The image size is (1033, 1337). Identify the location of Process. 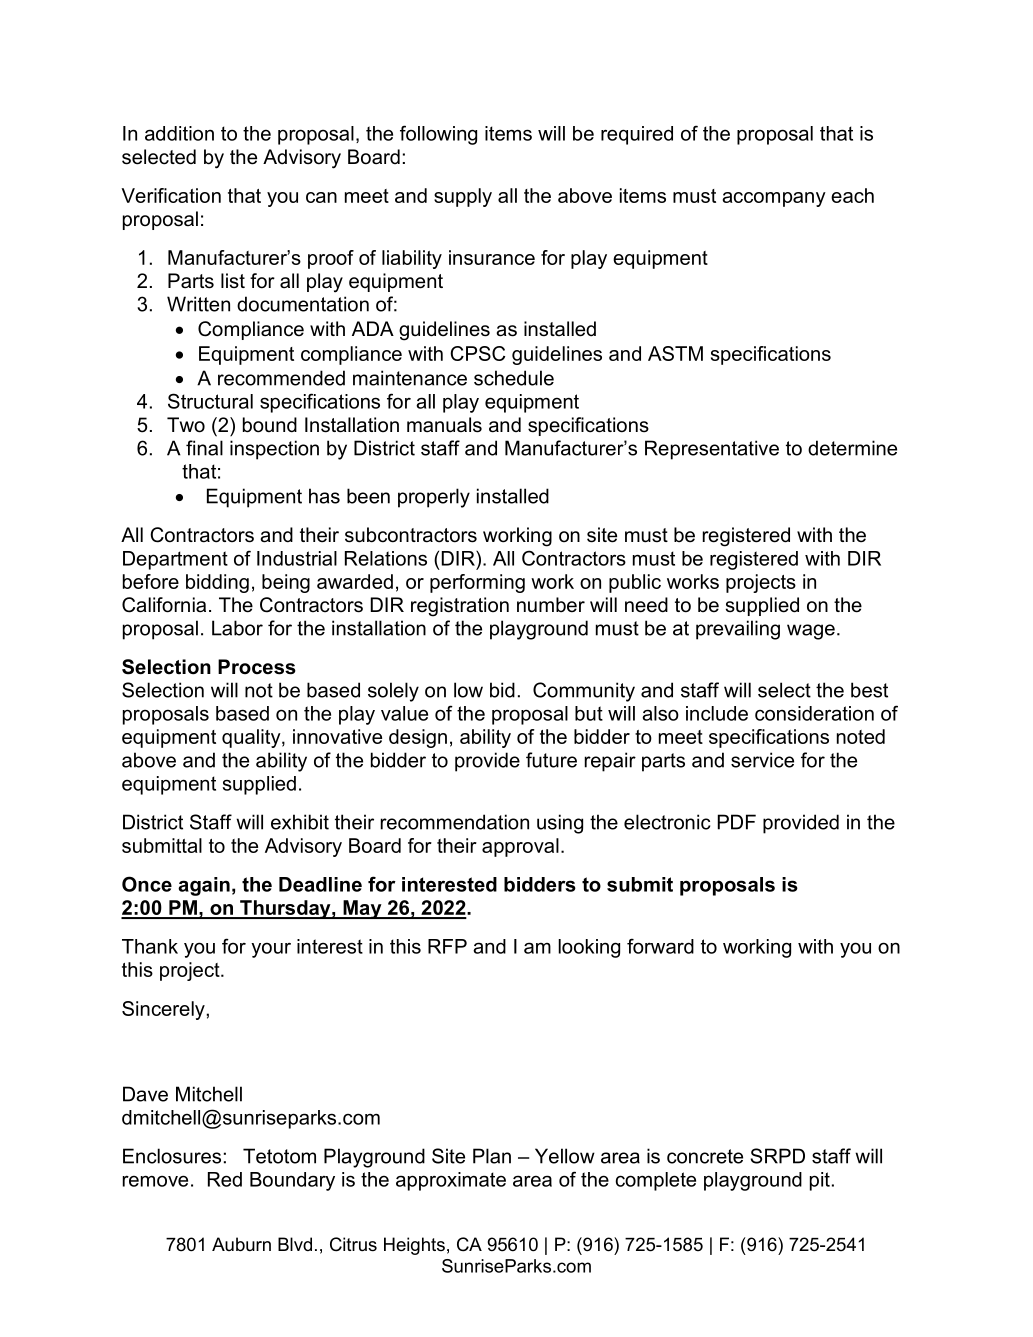
(257, 667).
